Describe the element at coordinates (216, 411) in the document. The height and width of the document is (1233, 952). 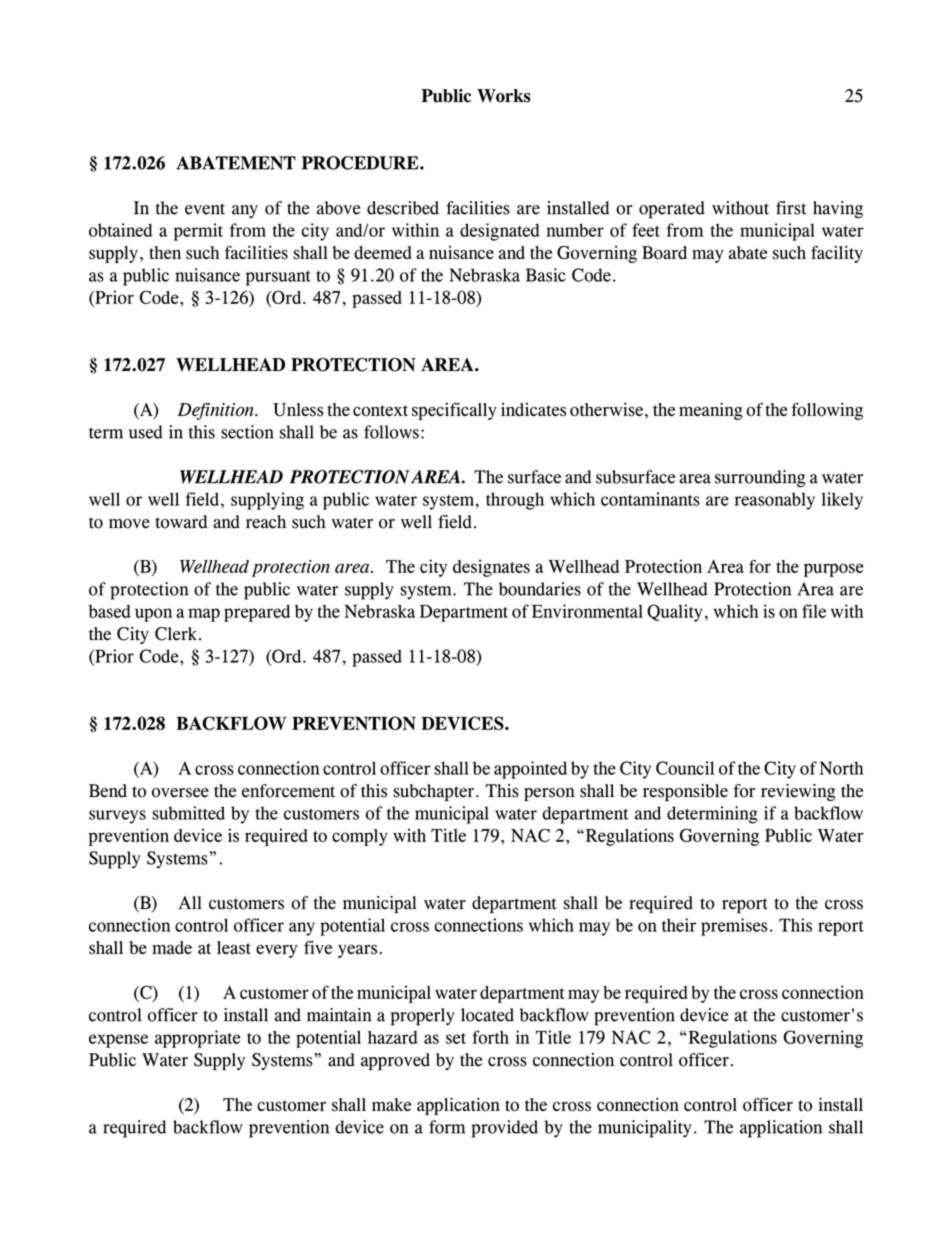
I see `Definition` at that location.
